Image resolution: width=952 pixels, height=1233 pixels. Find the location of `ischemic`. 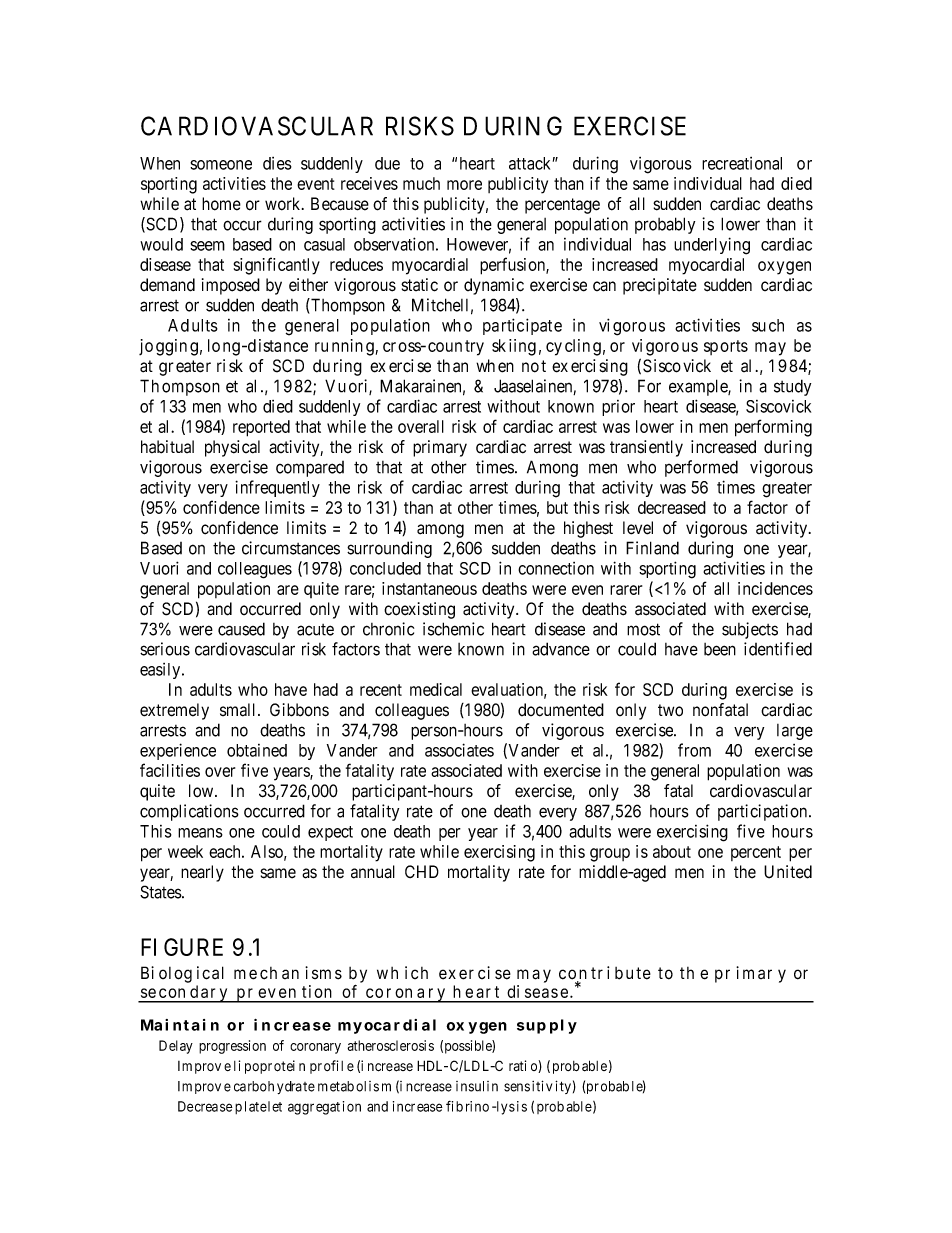

ischemic is located at coordinates (453, 629).
